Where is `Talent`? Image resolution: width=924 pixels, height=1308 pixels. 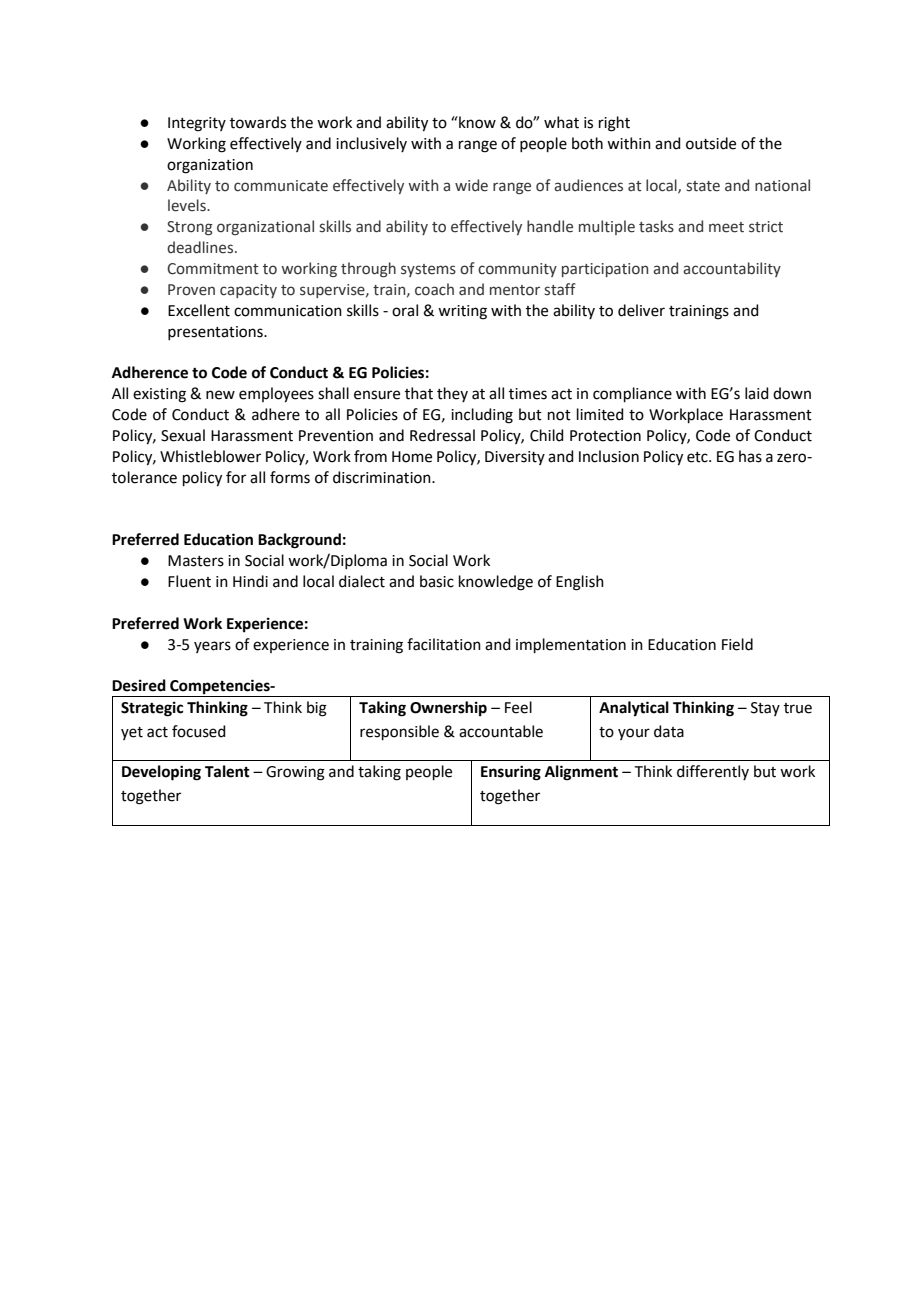
Talent is located at coordinates (227, 771).
